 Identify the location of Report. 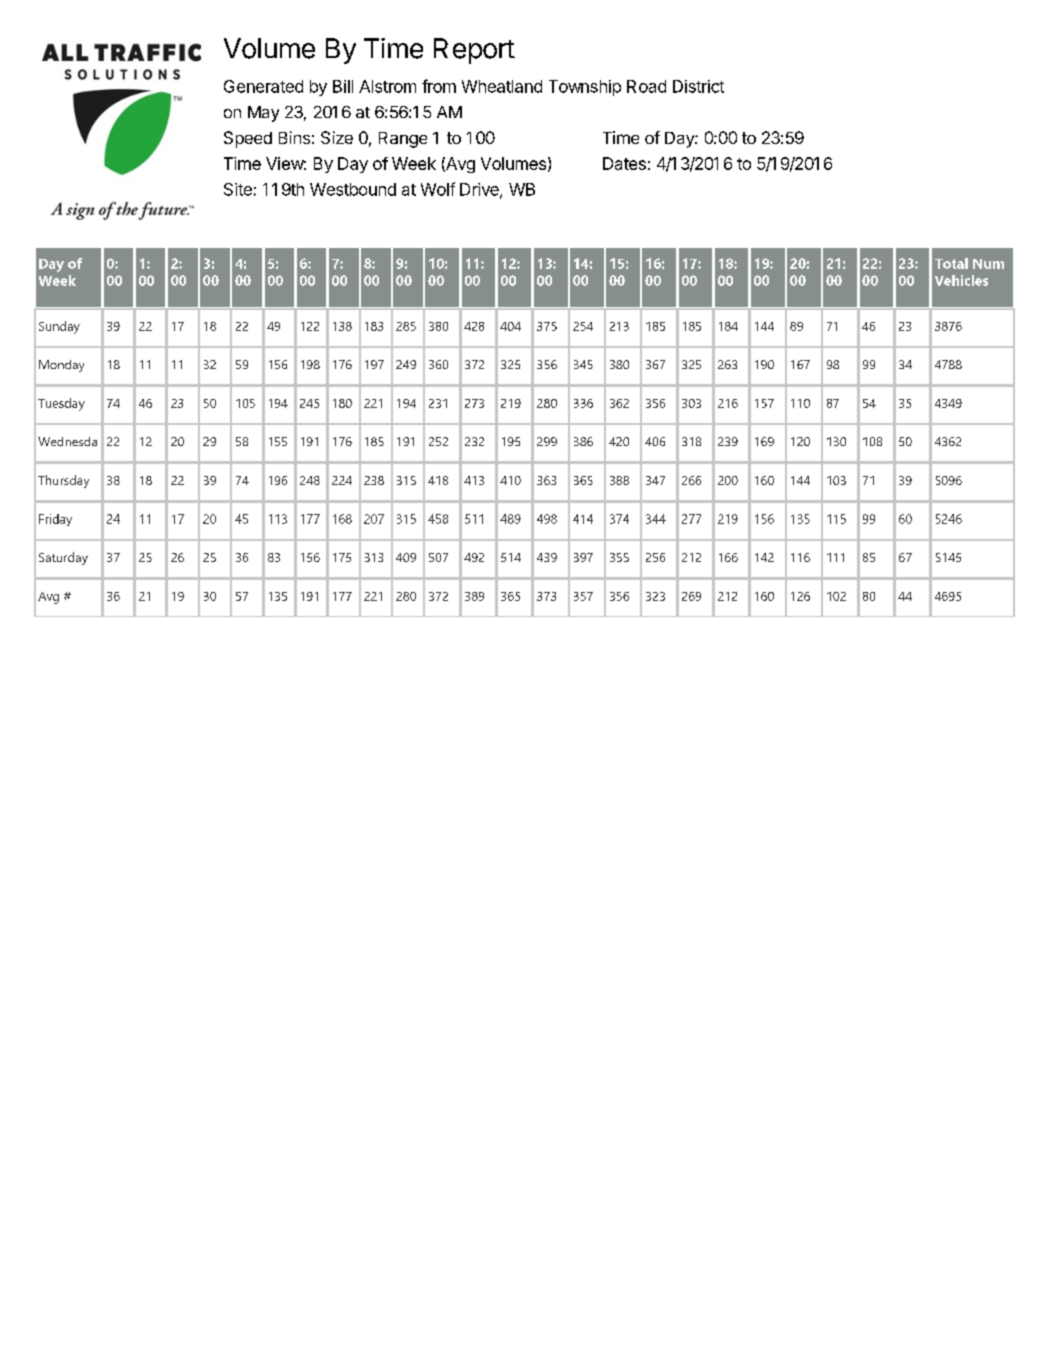
(474, 51).
